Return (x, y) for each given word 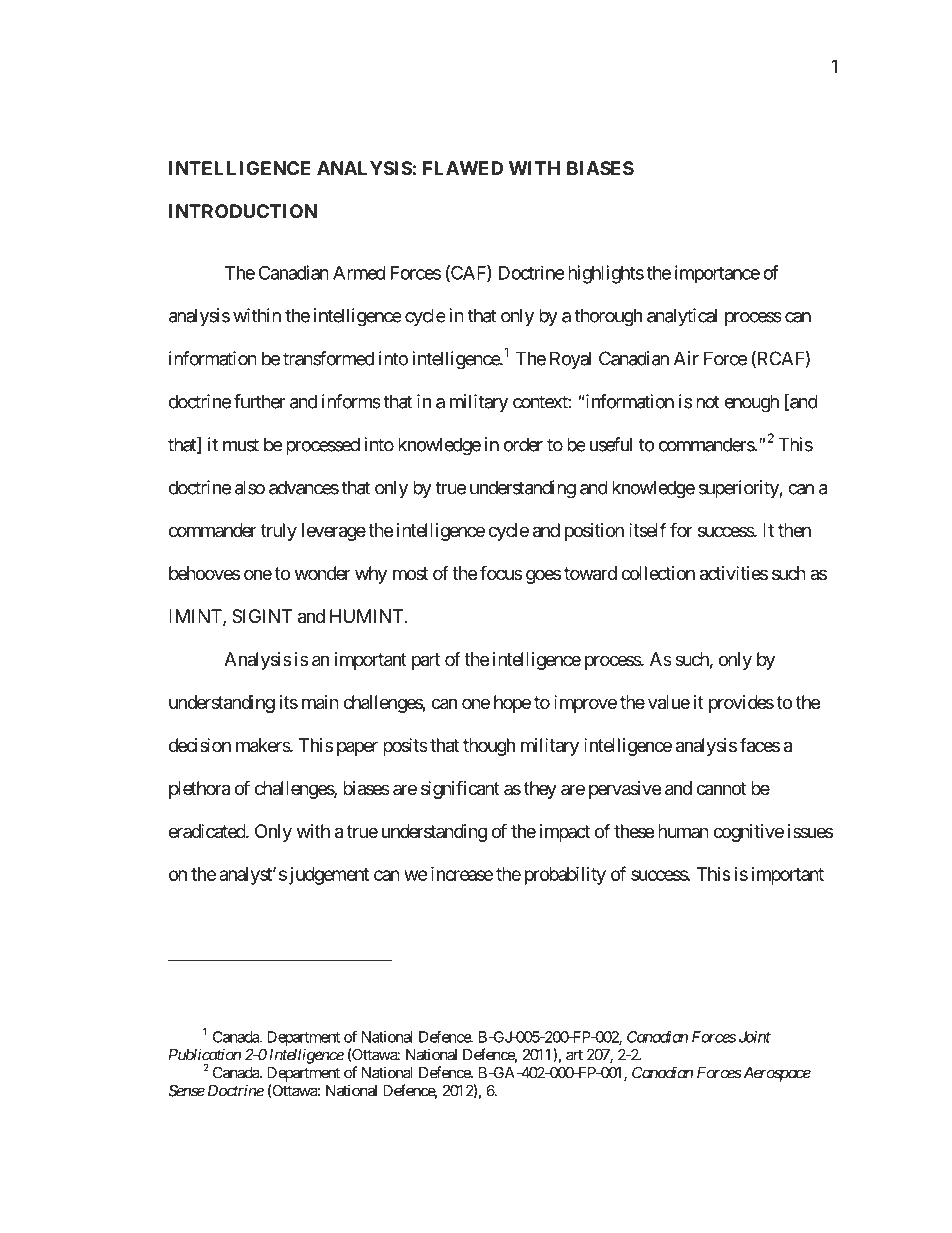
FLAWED (463, 168)
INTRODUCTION (243, 211)
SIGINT (262, 616)
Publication (204, 1054)
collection (658, 573)
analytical (682, 317)
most (410, 573)
